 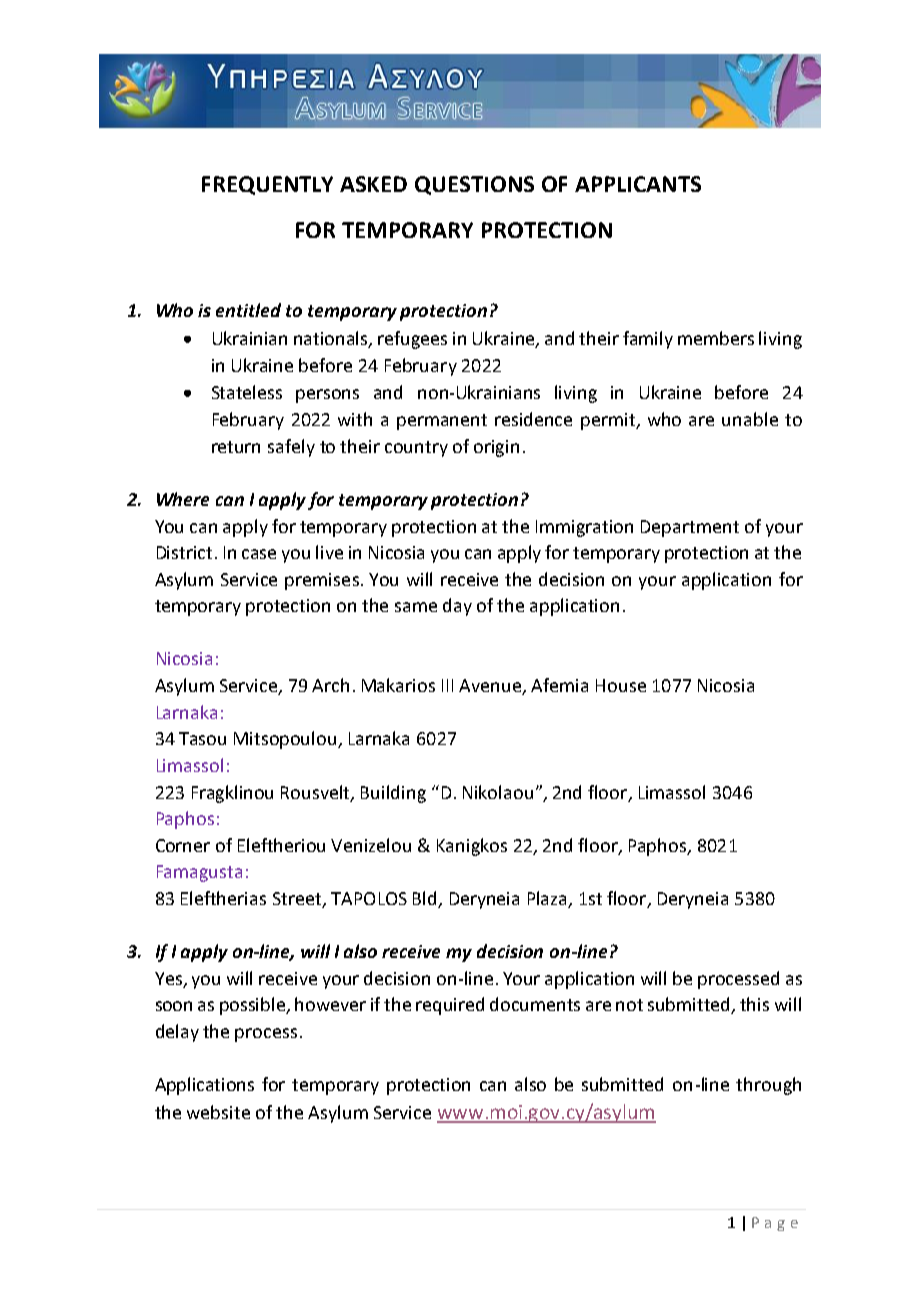 I want to click on Building, so click(x=393, y=794).
